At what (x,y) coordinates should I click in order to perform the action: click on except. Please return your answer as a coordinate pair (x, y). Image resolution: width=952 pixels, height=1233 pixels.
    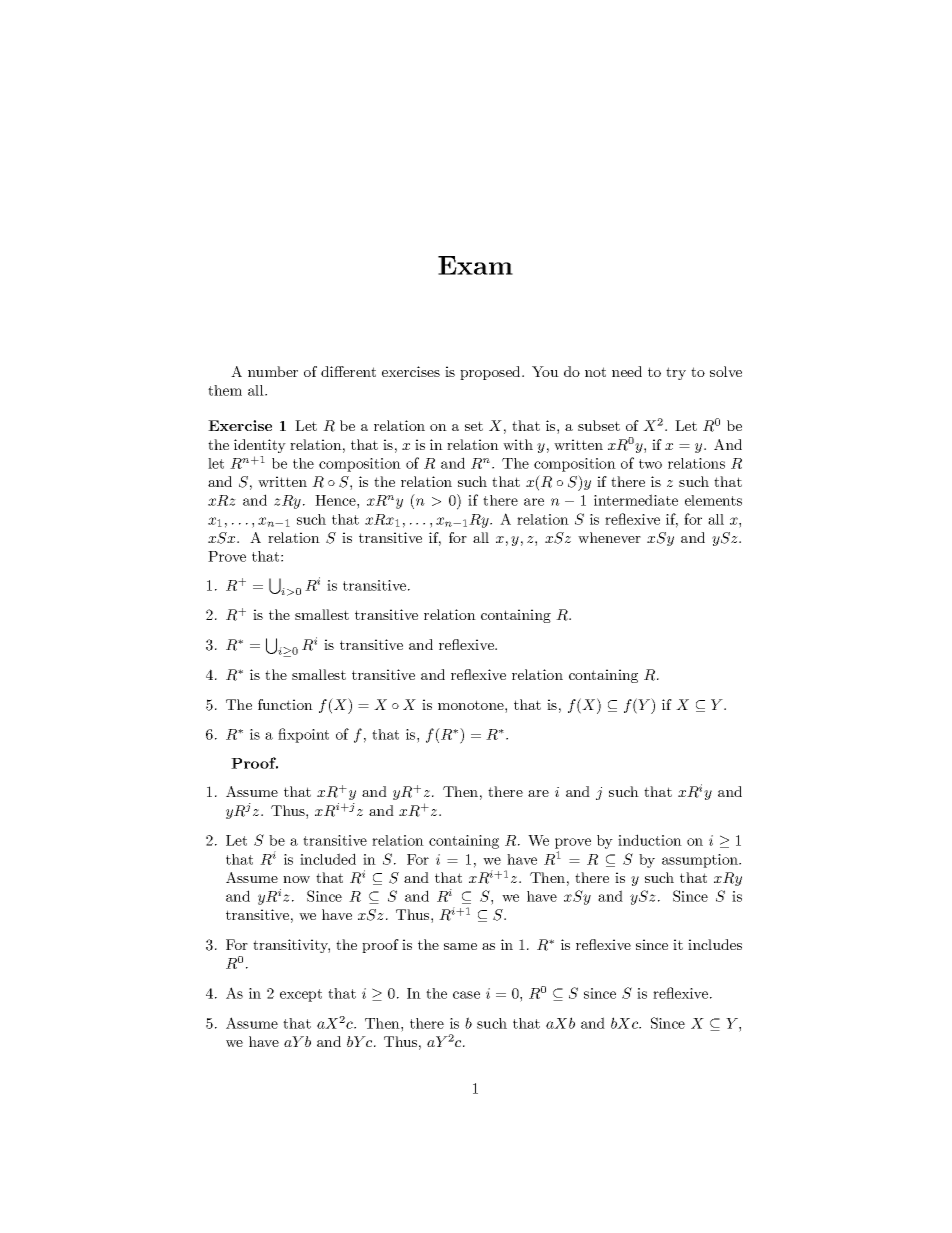
    Looking at the image, I should click on (301, 995).
